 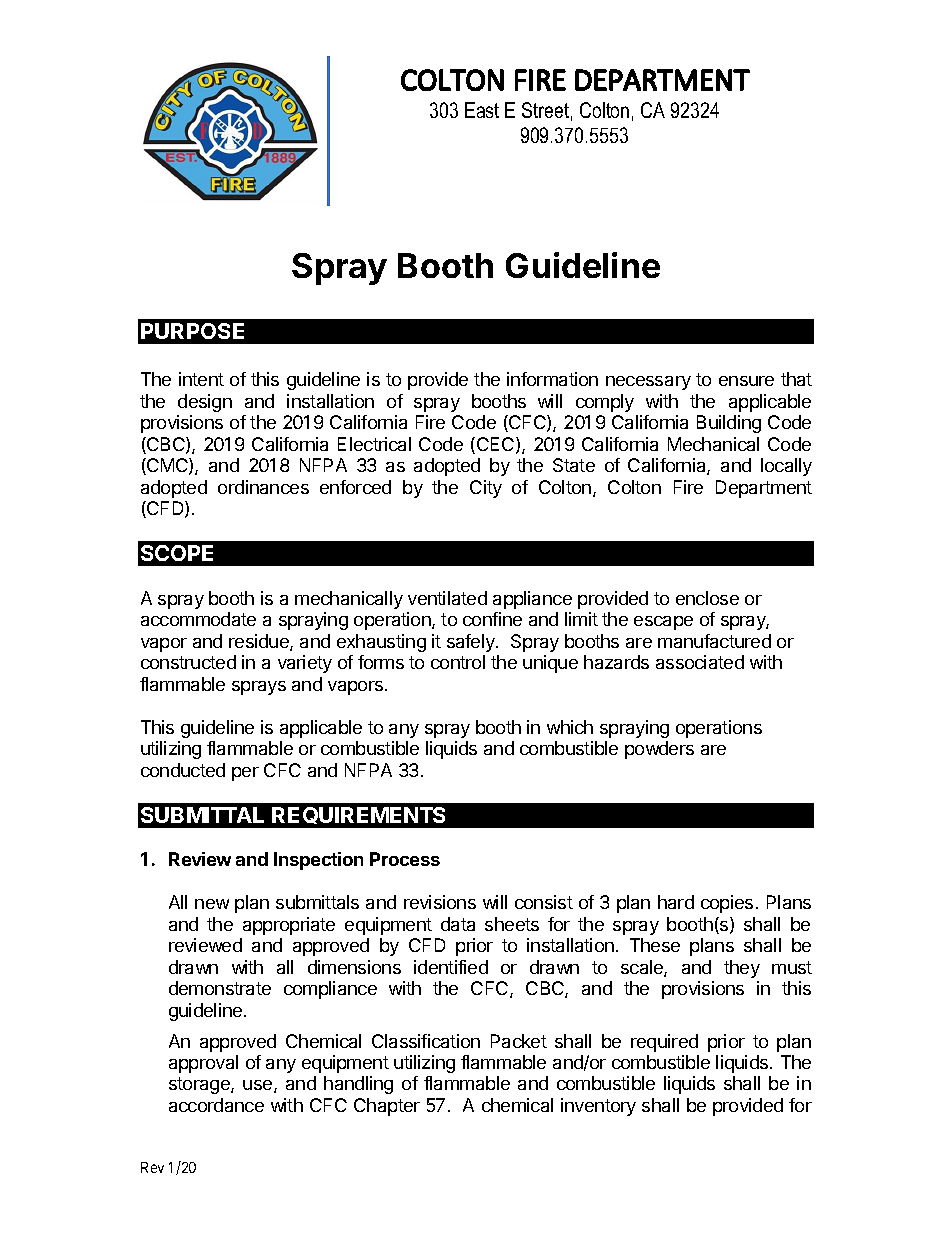 What do you see at coordinates (482, 110) in the document?
I see `East` at bounding box center [482, 110].
